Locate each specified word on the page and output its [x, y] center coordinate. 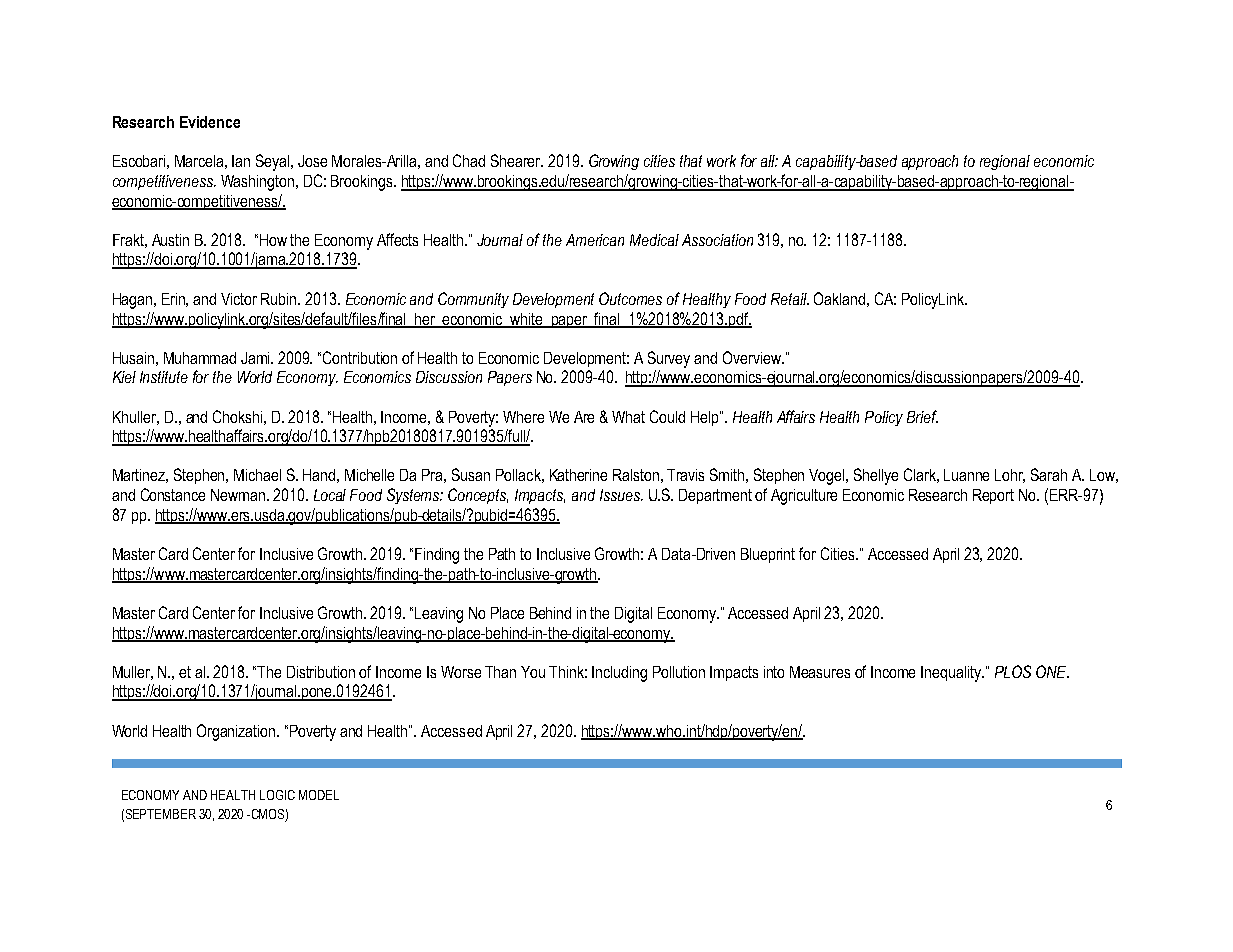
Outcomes [630, 298]
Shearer [517, 160]
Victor [239, 299]
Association [717, 240]
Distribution [321, 672]
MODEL [319, 795]
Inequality [952, 674]
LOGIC [277, 795]
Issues [621, 495]
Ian [241, 161]
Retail [790, 299]
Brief [922, 416]
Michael [257, 475]
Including [619, 674]
